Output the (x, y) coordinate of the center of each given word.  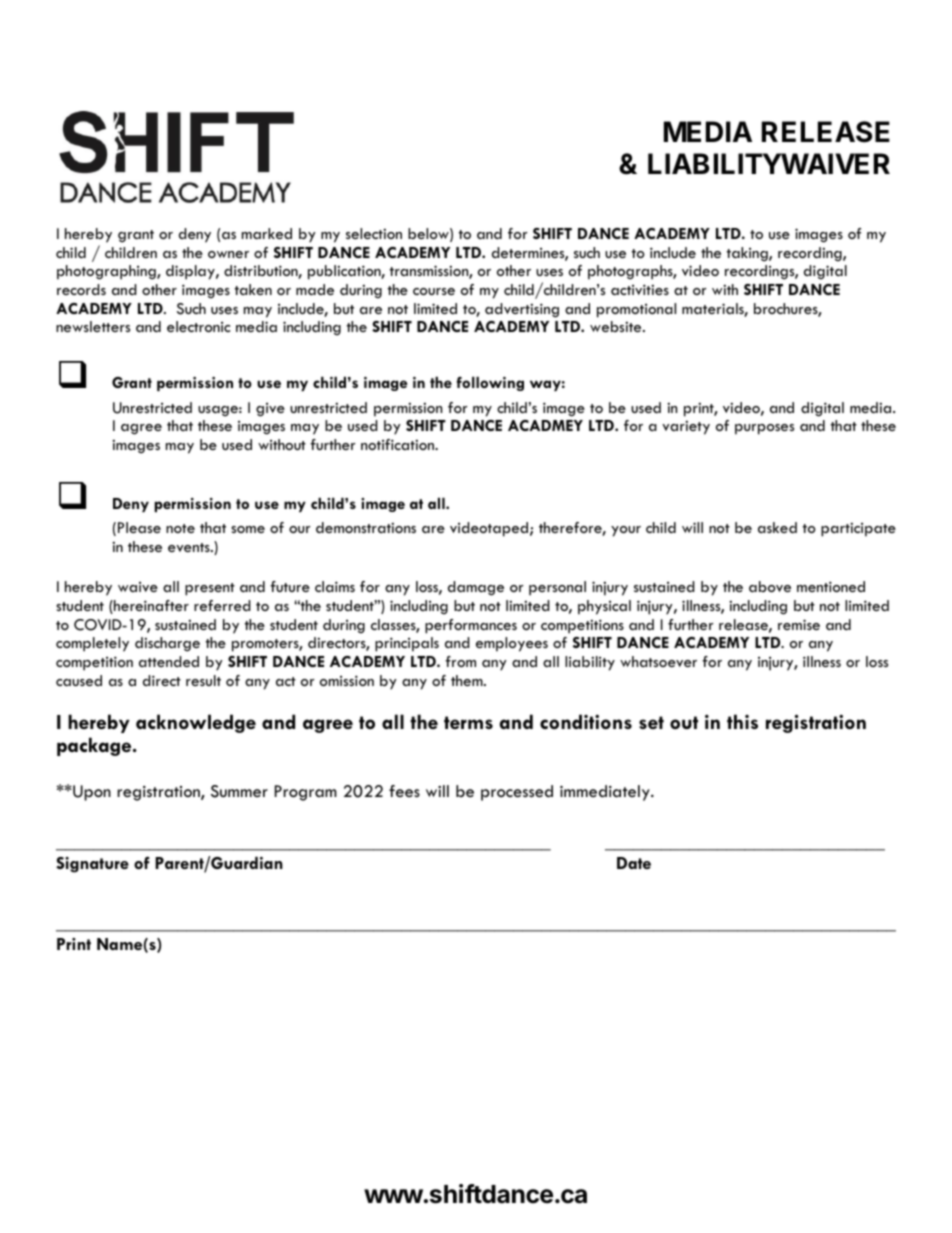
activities (640, 289)
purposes (764, 429)
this (742, 721)
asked (777, 527)
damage (476, 588)
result (203, 680)
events (190, 547)
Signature (92, 865)
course (434, 291)
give (270, 410)
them (468, 680)
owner (228, 254)
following (490, 383)
